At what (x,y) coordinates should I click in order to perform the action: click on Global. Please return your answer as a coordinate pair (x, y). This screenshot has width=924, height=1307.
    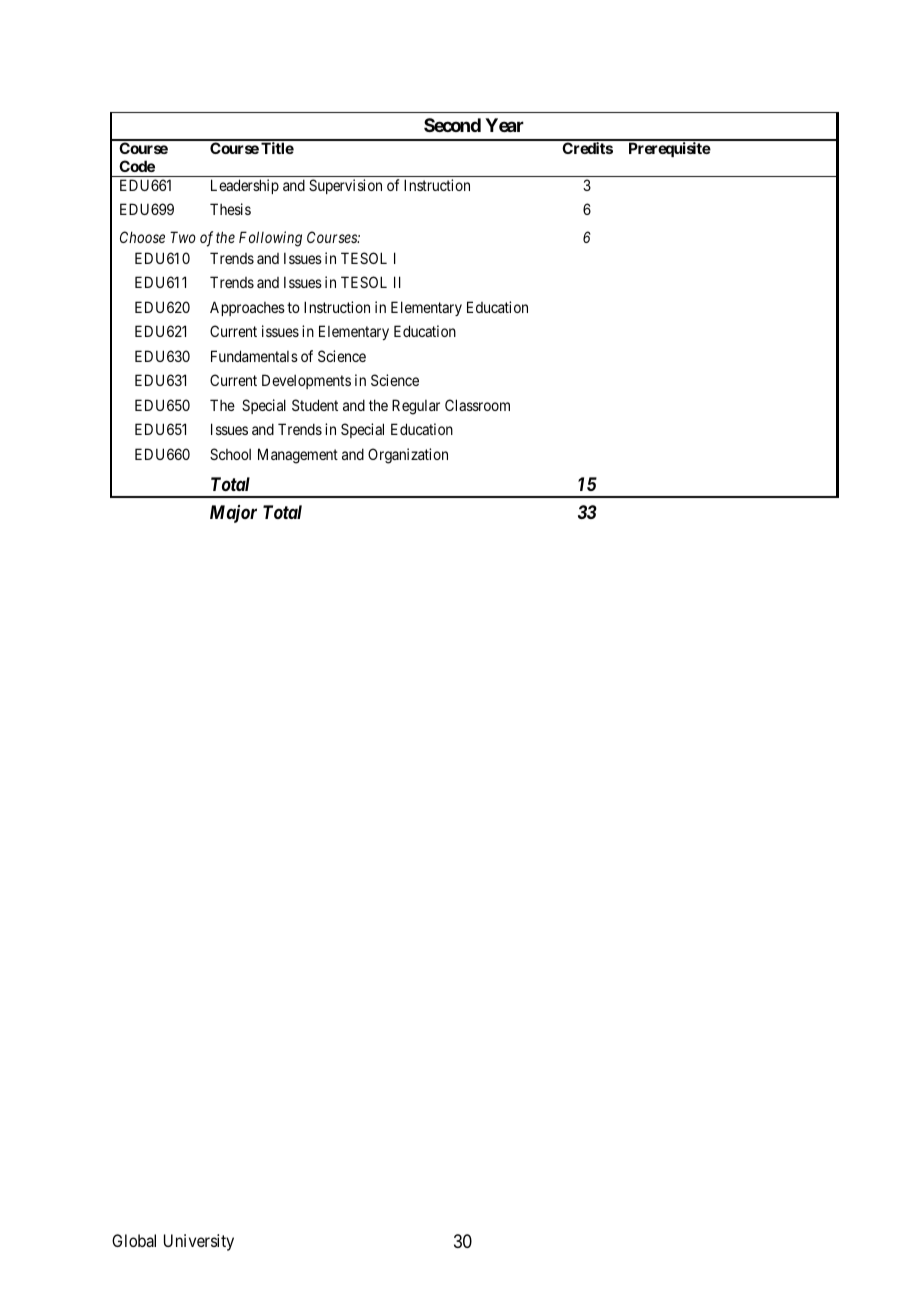
    Looking at the image, I should click on (134, 1240).
